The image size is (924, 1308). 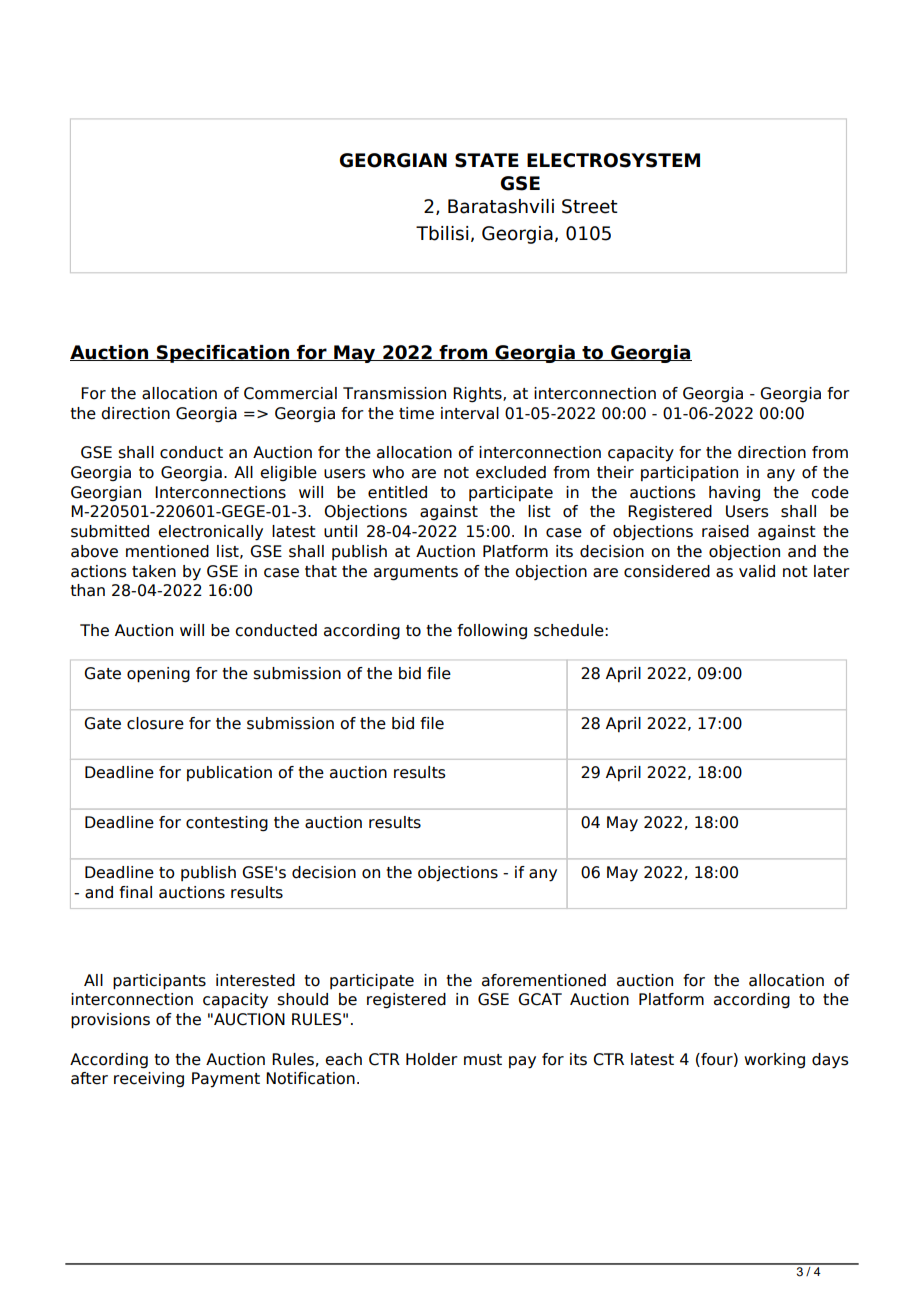 What do you see at coordinates (229, 774) in the document?
I see `publication` at bounding box center [229, 774].
